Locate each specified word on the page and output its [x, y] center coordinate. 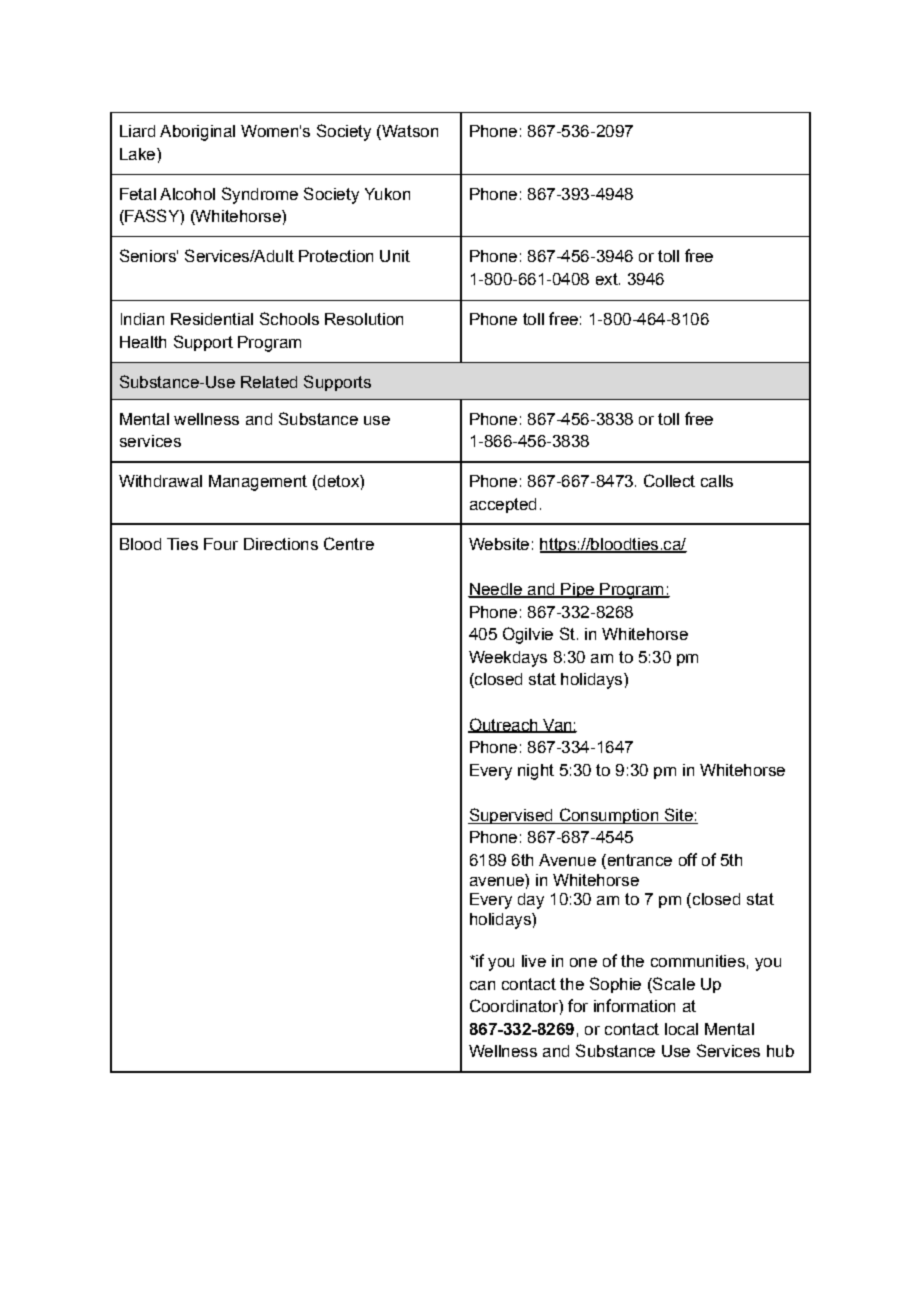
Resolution [364, 319]
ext [608, 279]
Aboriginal [197, 133]
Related [269, 382]
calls [717, 481]
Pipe [577, 590]
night [536, 772]
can [482, 985]
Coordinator [515, 1005]
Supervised [511, 816]
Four [221, 544]
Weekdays [508, 659]
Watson [409, 132]
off [688, 859]
